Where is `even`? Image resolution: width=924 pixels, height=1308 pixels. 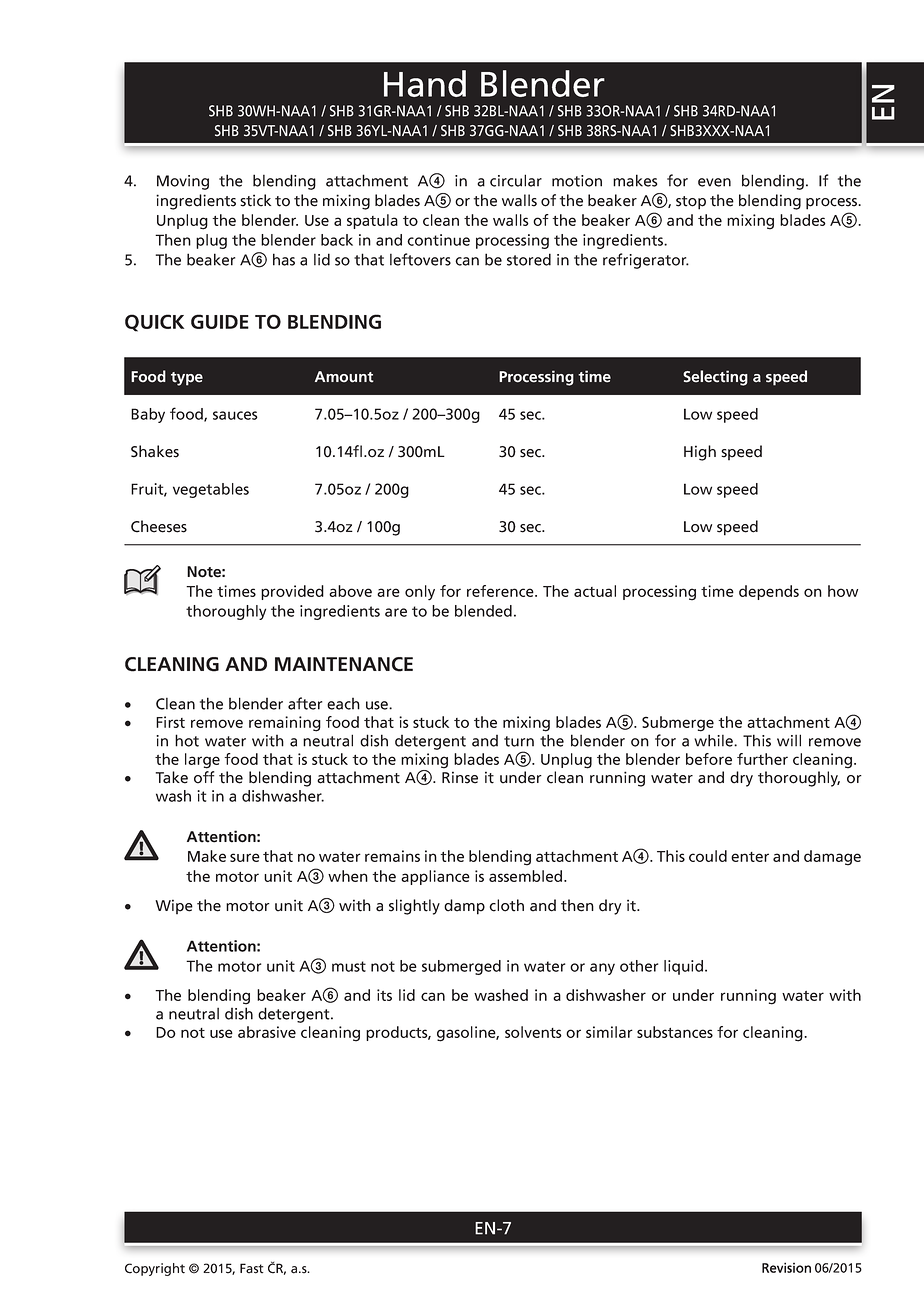
even is located at coordinates (714, 182).
